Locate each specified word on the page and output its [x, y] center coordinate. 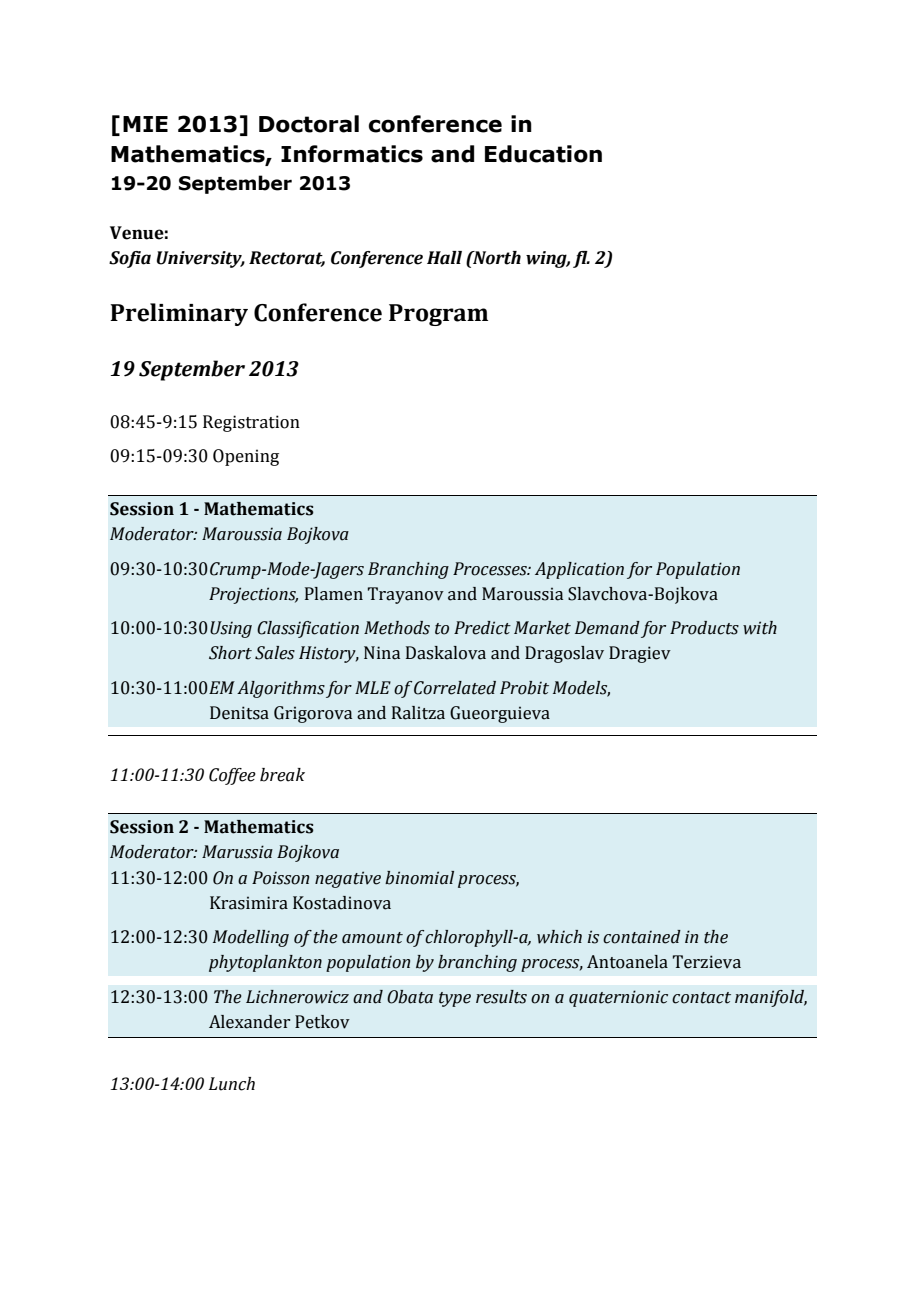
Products [704, 628]
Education [543, 154]
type [455, 999]
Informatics [352, 154]
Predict [482, 628]
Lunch [232, 1084]
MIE [145, 124]
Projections [253, 595]
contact [701, 998]
